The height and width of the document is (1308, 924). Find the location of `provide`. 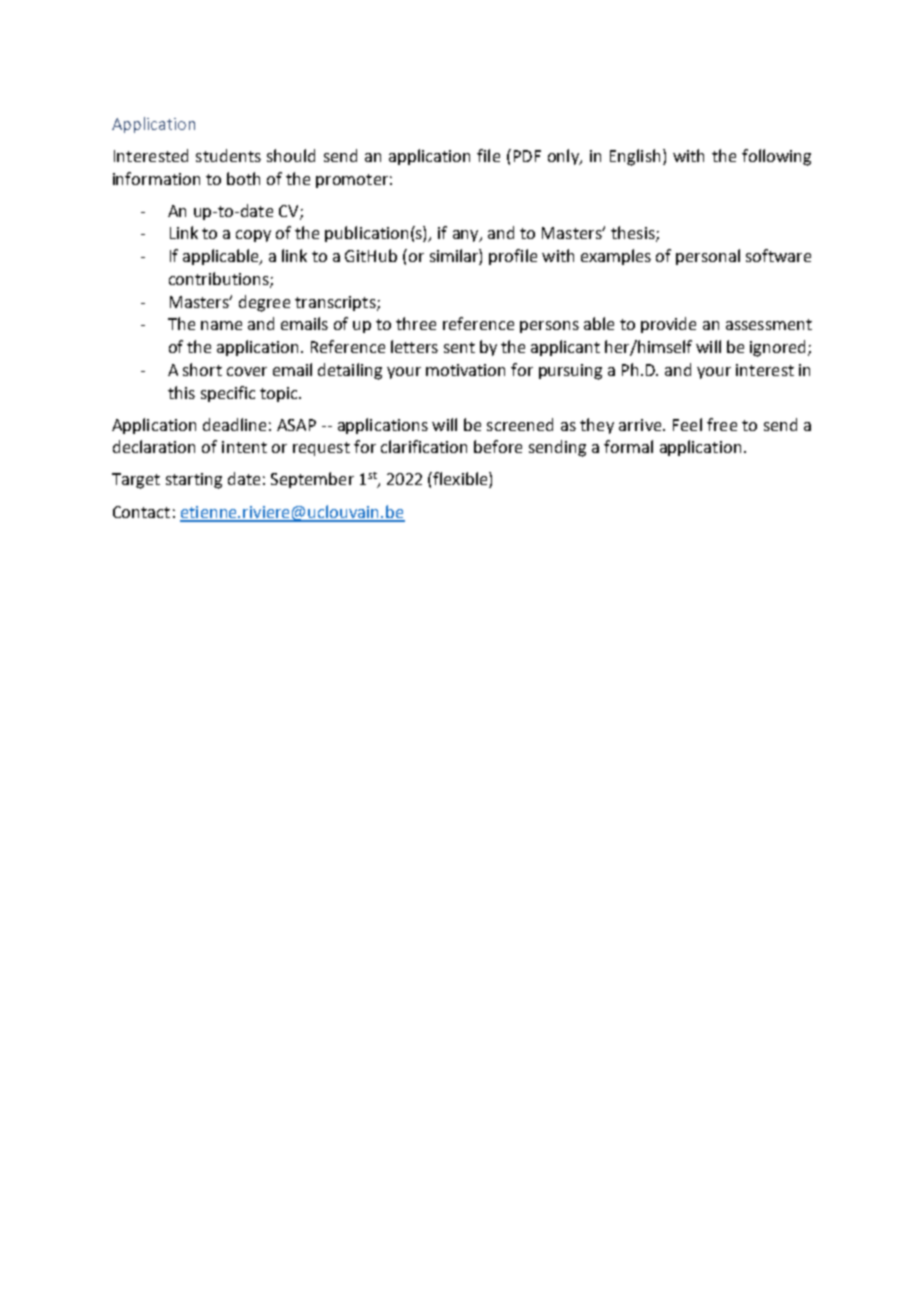

provide is located at coordinates (668, 325).
